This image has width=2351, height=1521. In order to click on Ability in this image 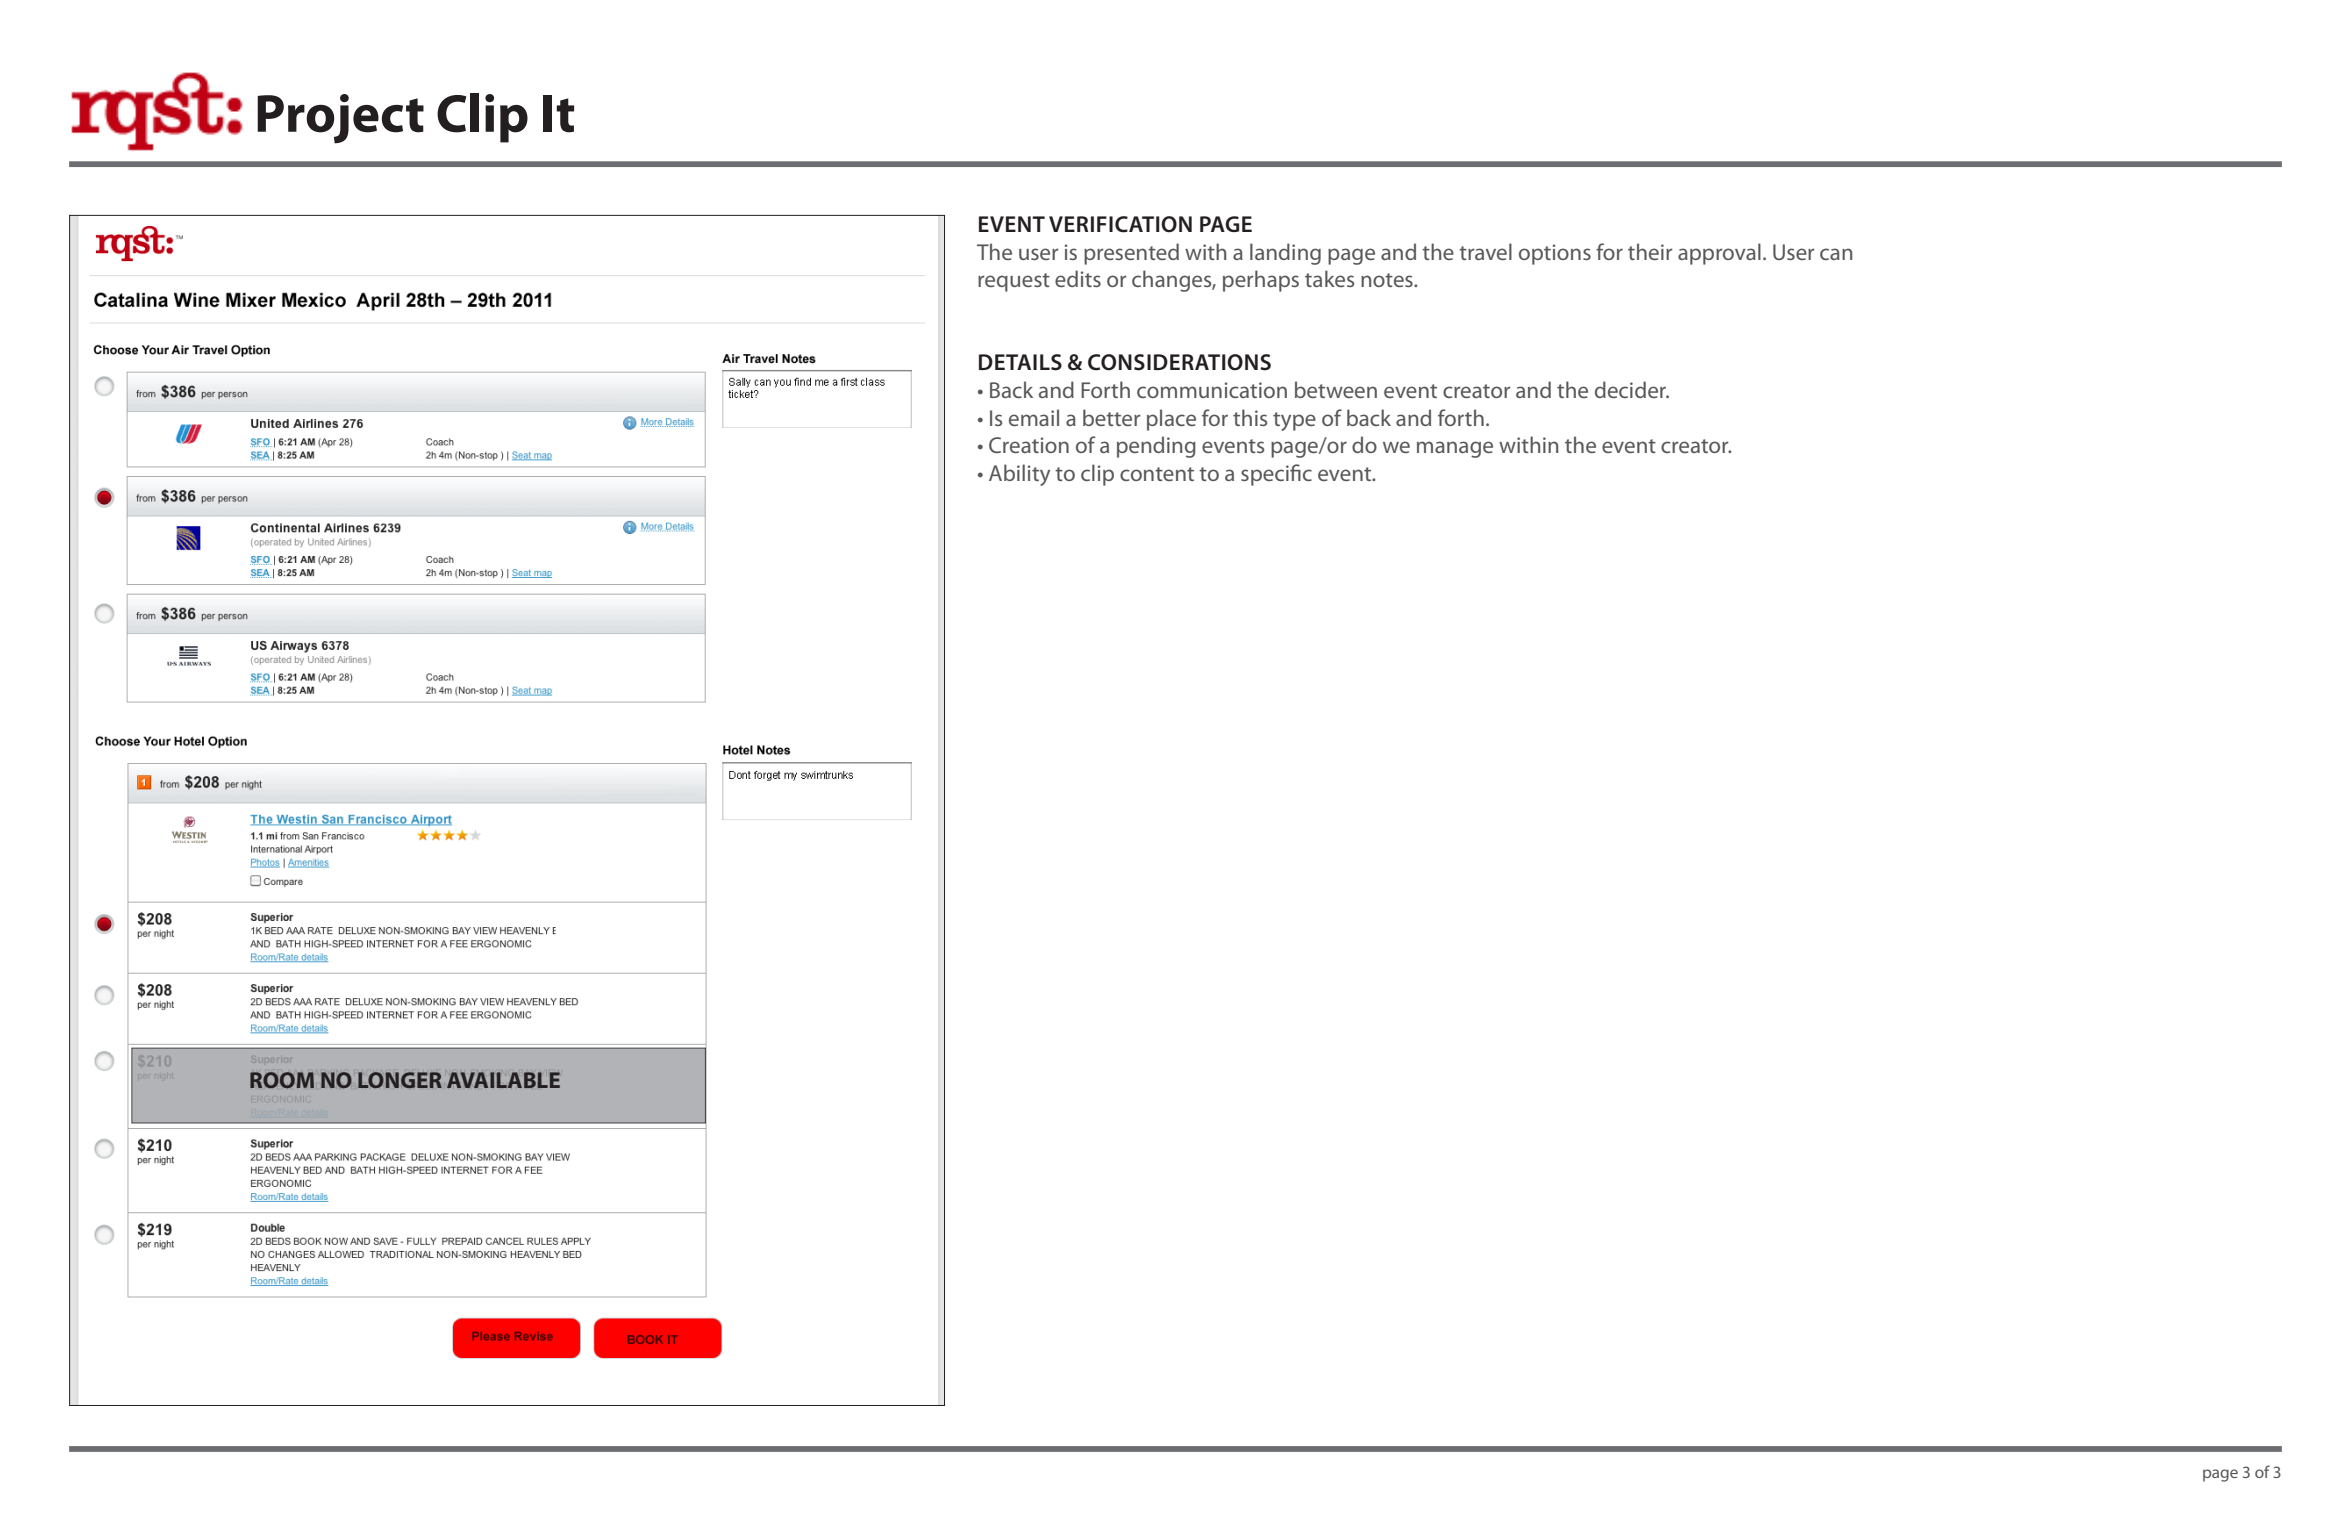, I will do `click(1019, 475)`.
